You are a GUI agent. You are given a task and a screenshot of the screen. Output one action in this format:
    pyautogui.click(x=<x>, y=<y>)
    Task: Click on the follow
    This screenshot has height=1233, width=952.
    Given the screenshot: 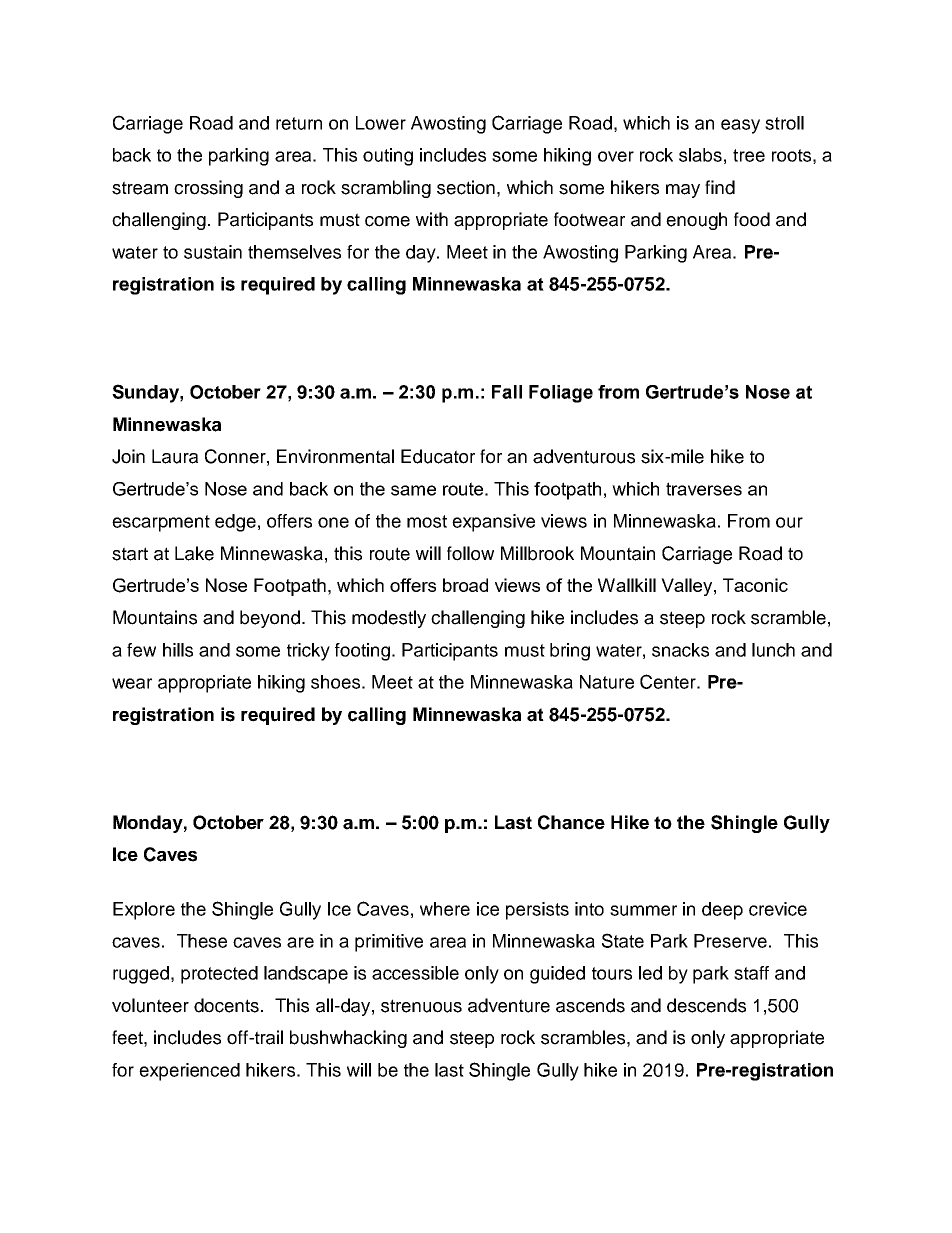 What is the action you would take?
    pyautogui.click(x=470, y=553)
